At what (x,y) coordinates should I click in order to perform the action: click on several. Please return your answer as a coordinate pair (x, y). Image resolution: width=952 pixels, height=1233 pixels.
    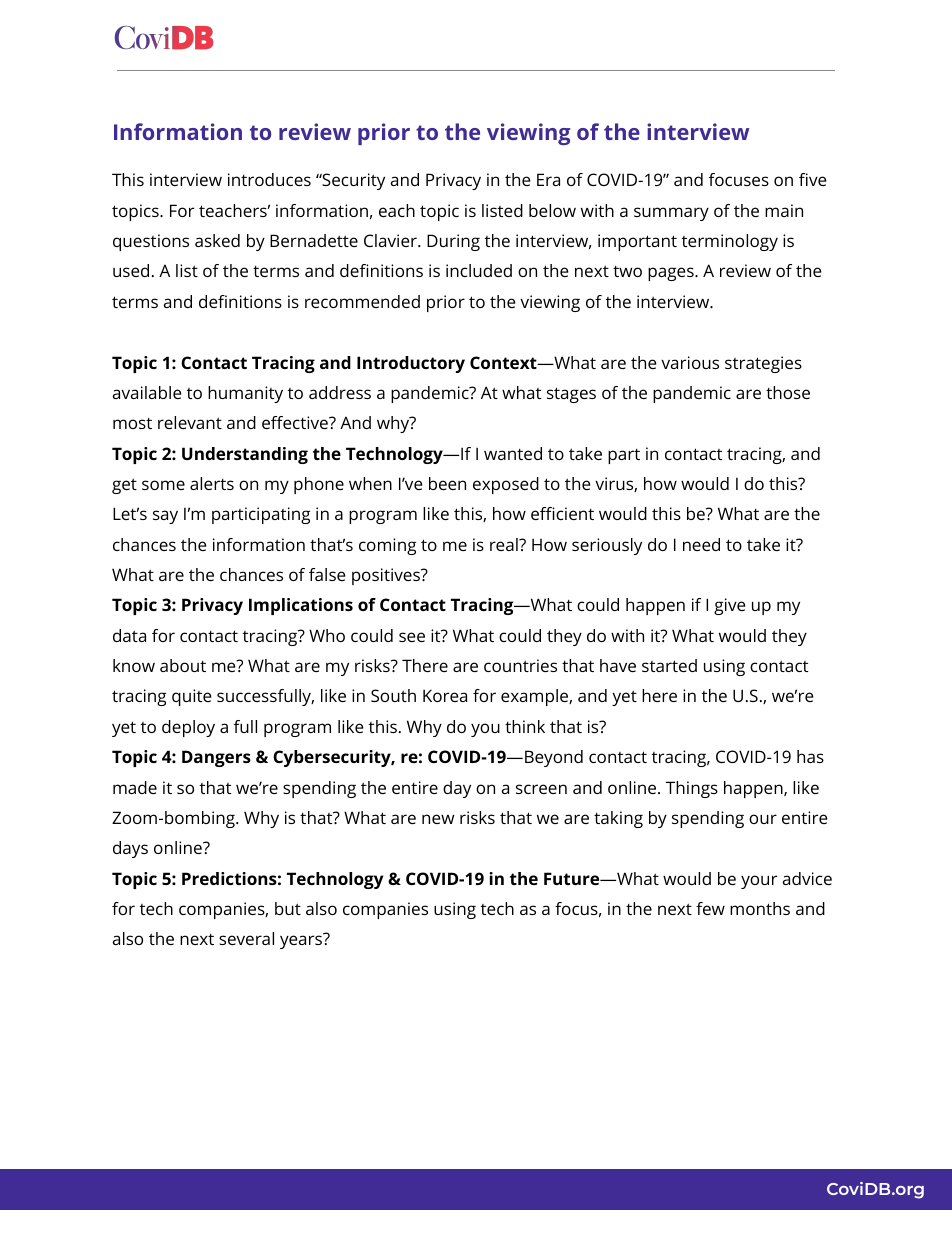
    Looking at the image, I should click on (246, 938).
